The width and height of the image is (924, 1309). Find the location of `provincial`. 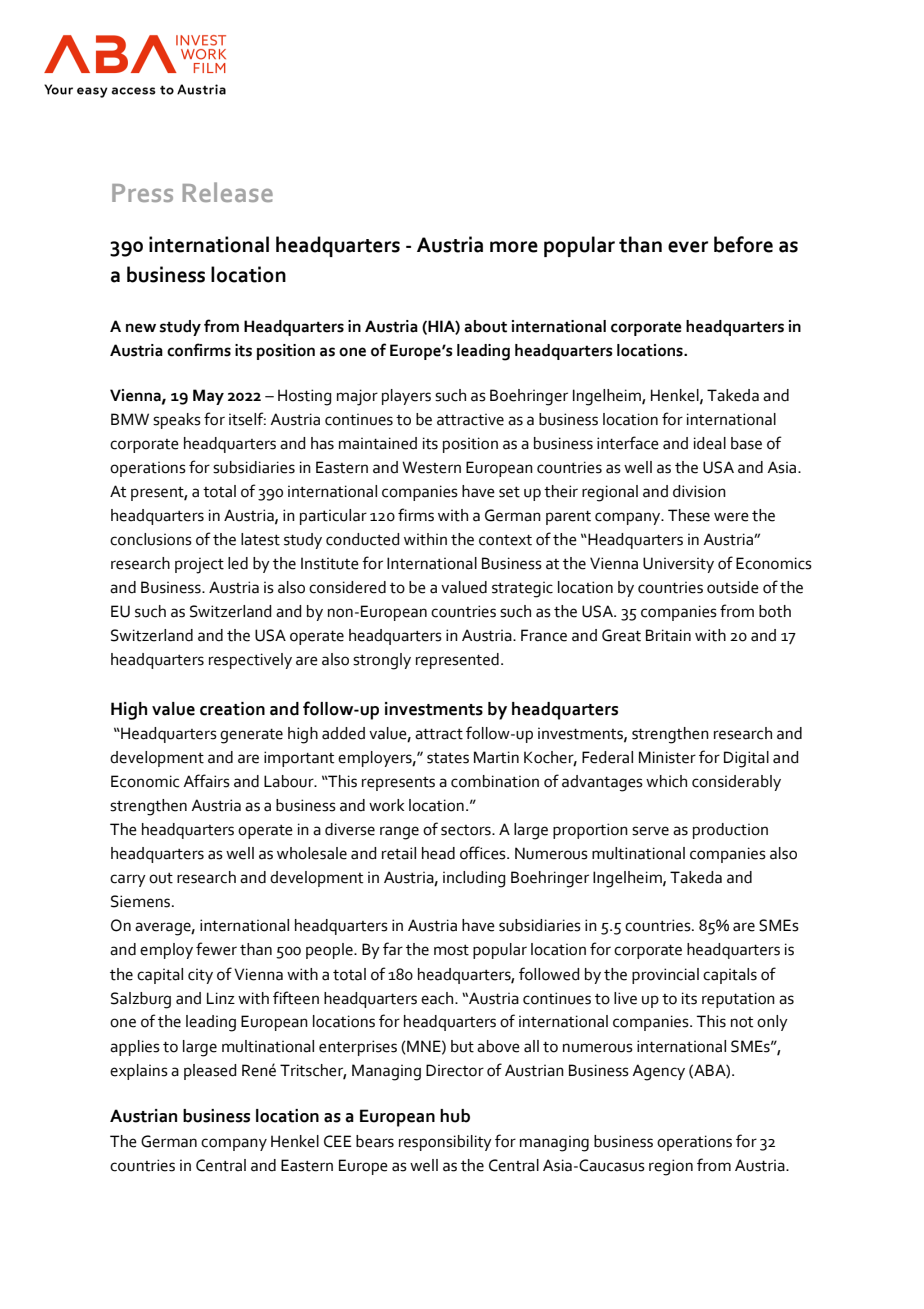

provincial is located at coordinates (665, 976).
